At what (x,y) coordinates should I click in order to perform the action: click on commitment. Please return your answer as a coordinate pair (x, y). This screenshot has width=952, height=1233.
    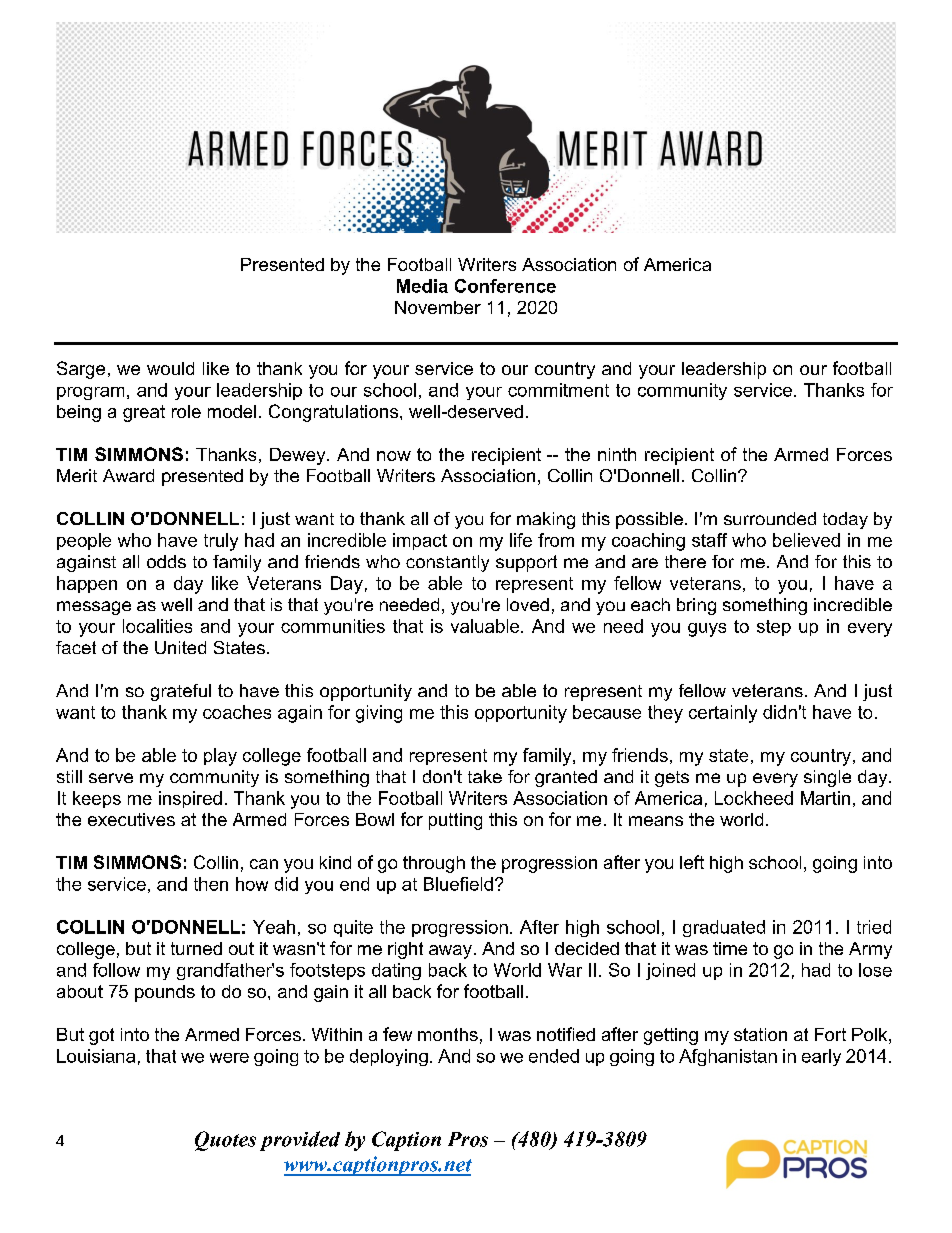
    Looking at the image, I should click on (558, 390).
